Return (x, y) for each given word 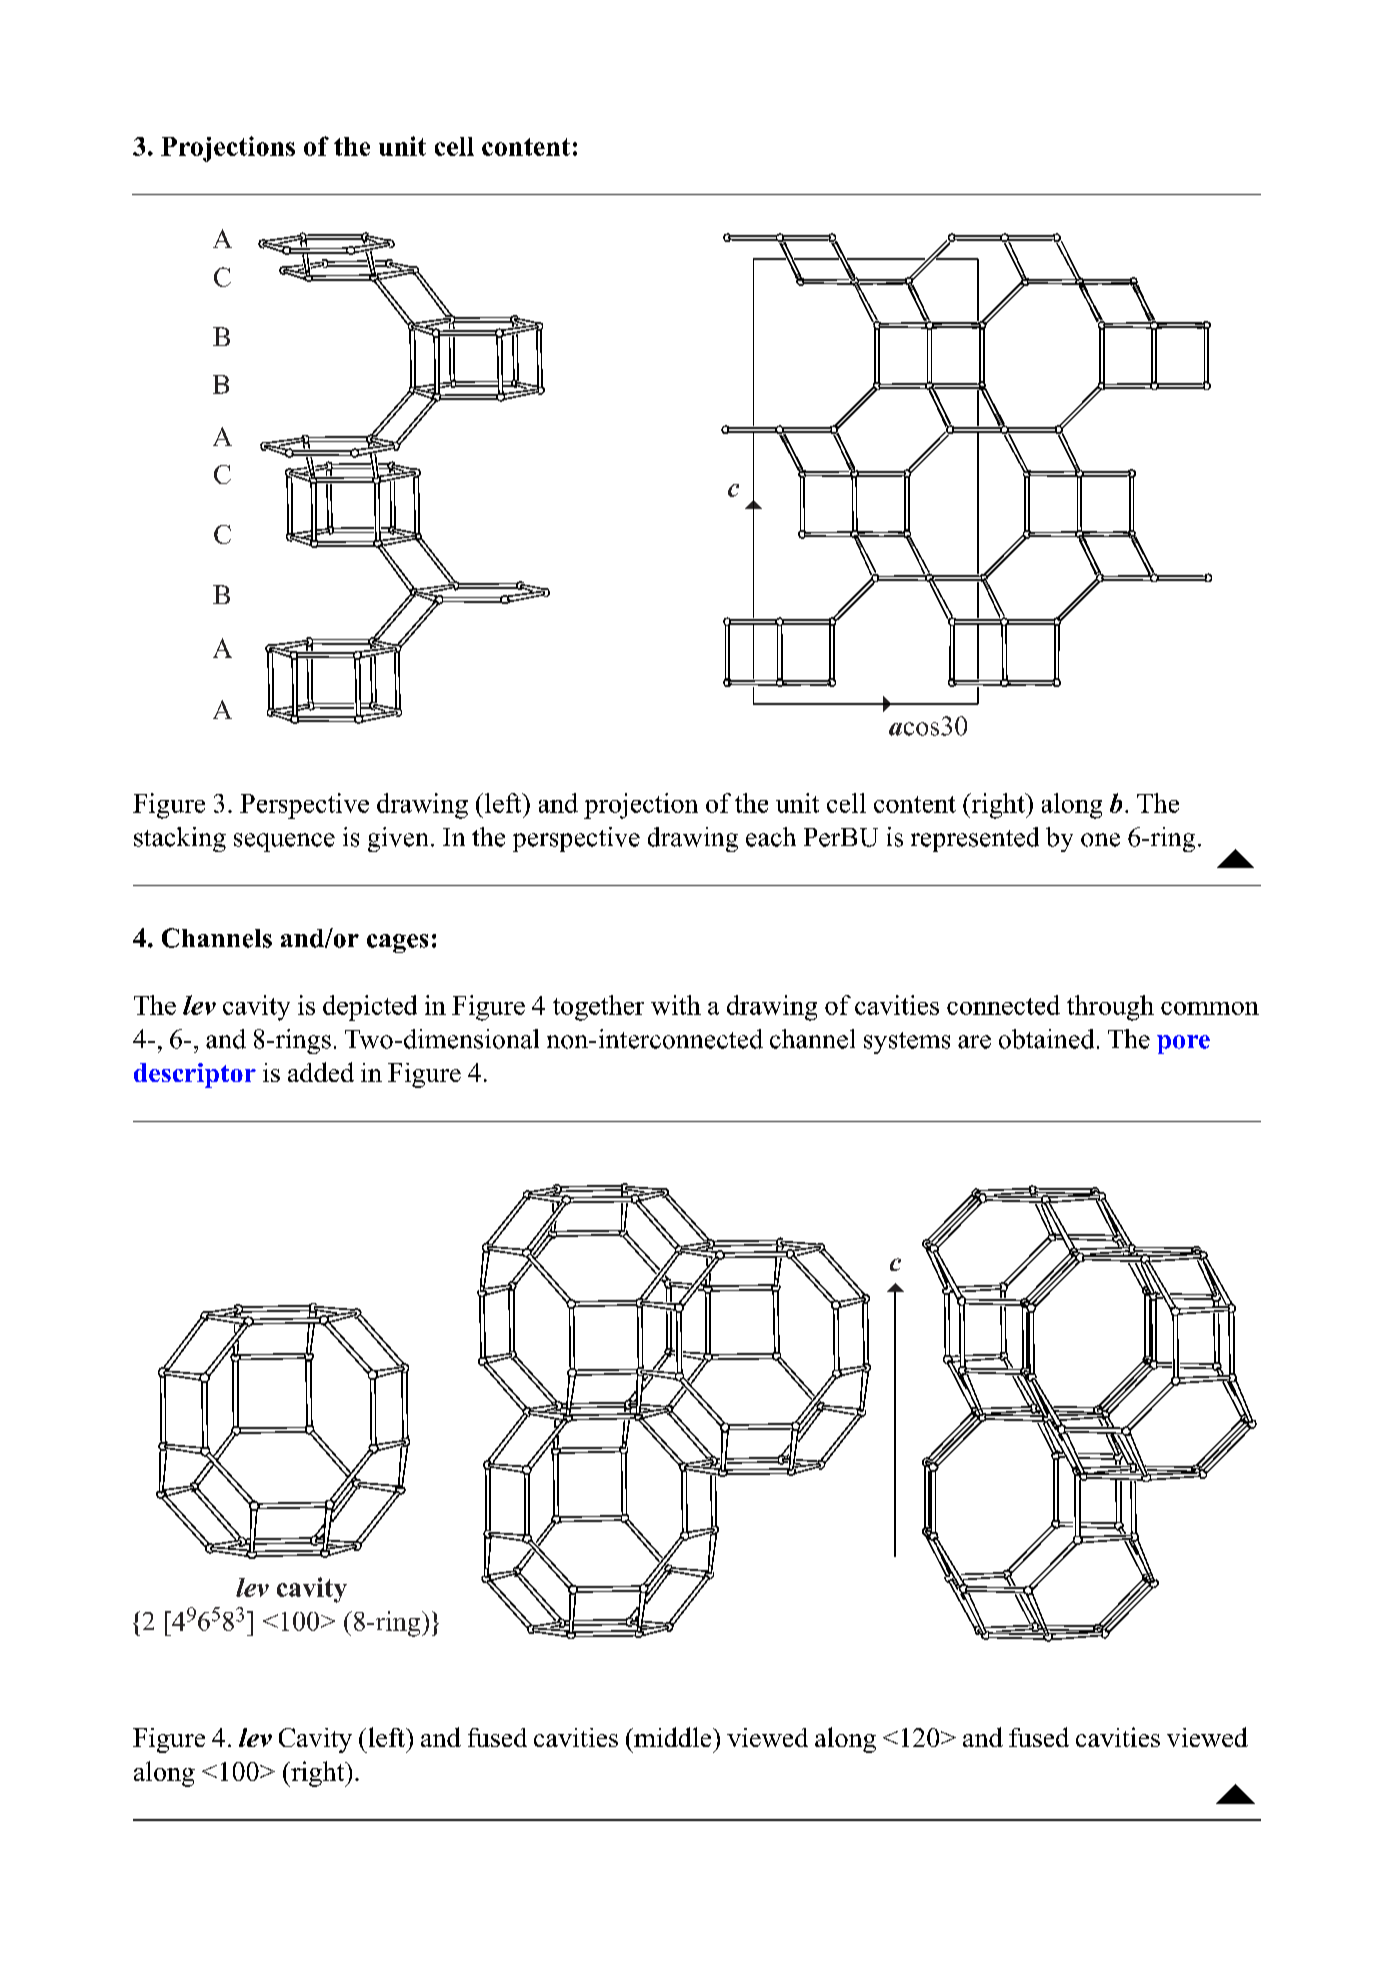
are (974, 1042)
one (1100, 840)
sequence (284, 842)
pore (1183, 1044)
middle (673, 1737)
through (1110, 1008)
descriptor (195, 1075)
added (321, 1072)
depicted (370, 1008)
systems (907, 1043)
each (771, 837)
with (676, 1005)
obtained (1046, 1039)
